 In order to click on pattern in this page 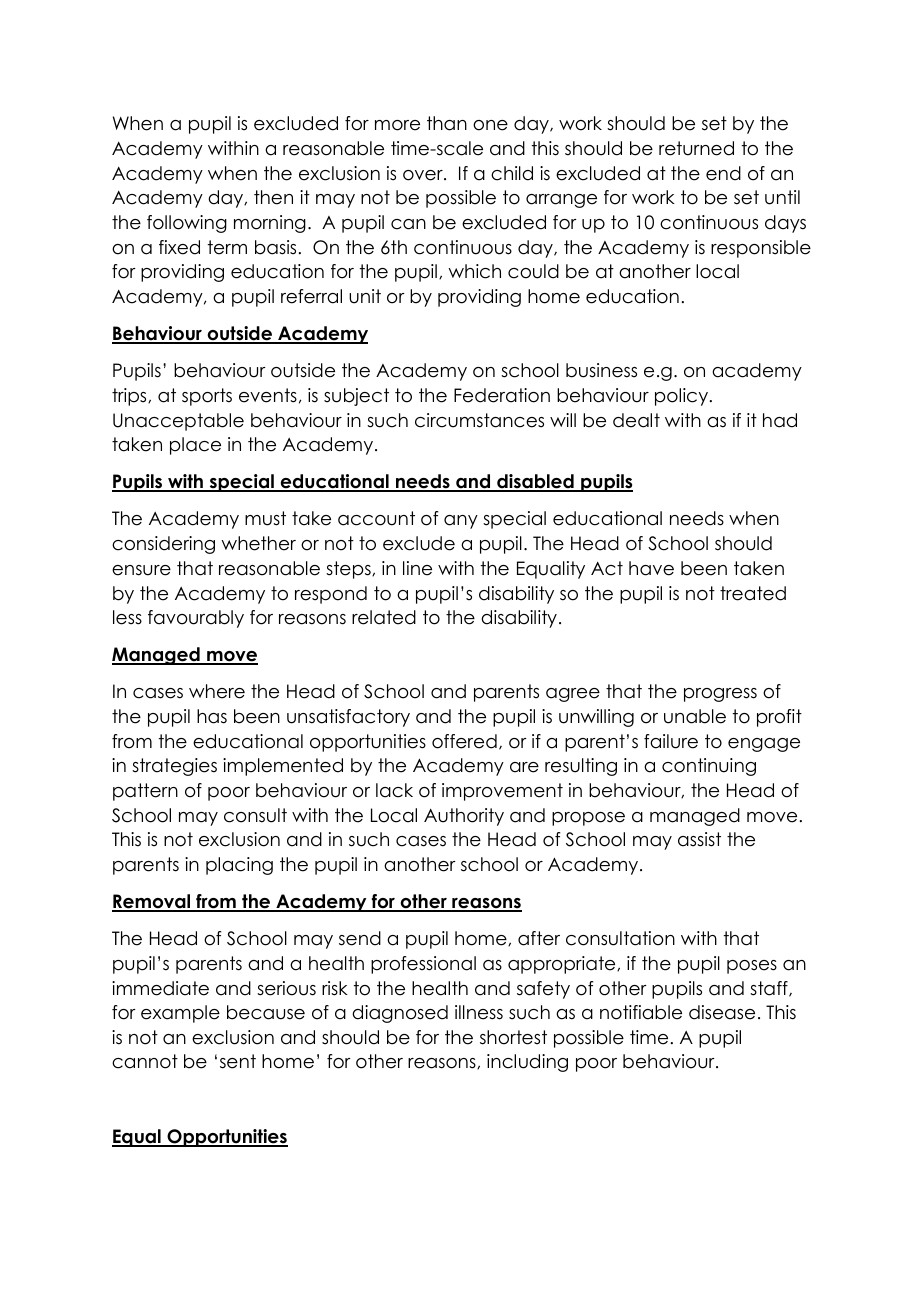, I will do `click(145, 792)`.
